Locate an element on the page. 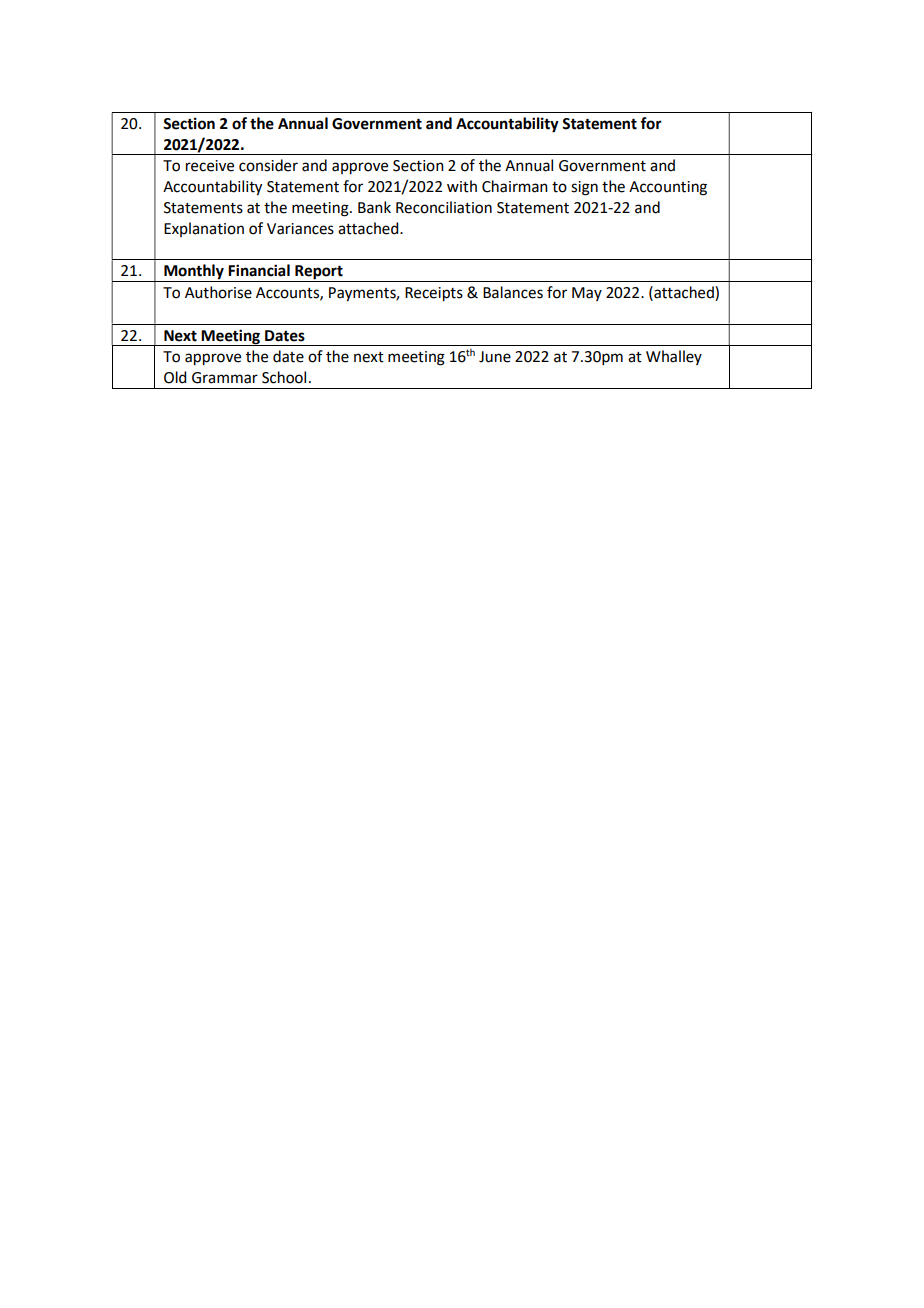 This document has height=1308, width=924. June is located at coordinates (495, 357).
